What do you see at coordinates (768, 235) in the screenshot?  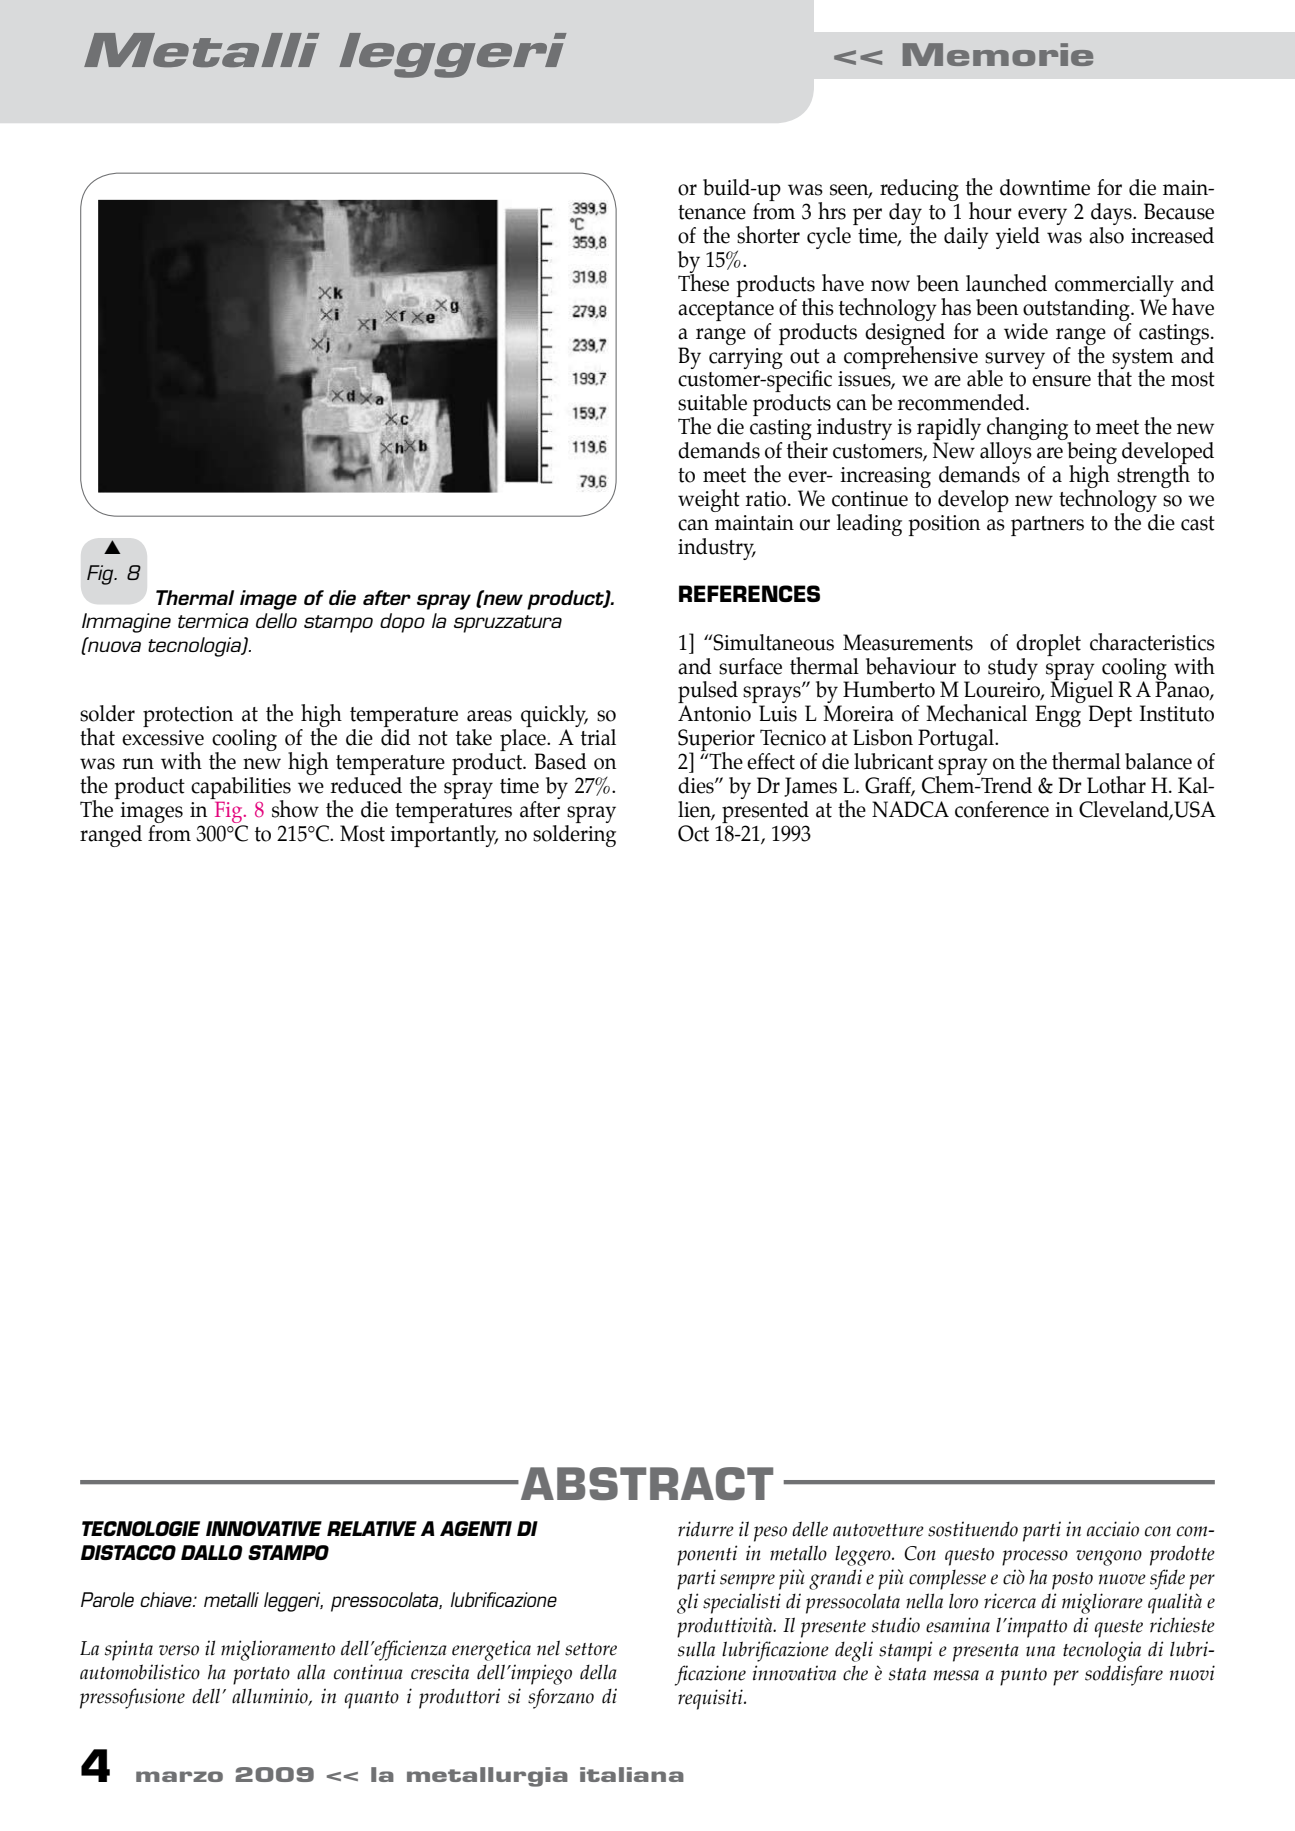 I see `shorter` at bounding box center [768, 235].
